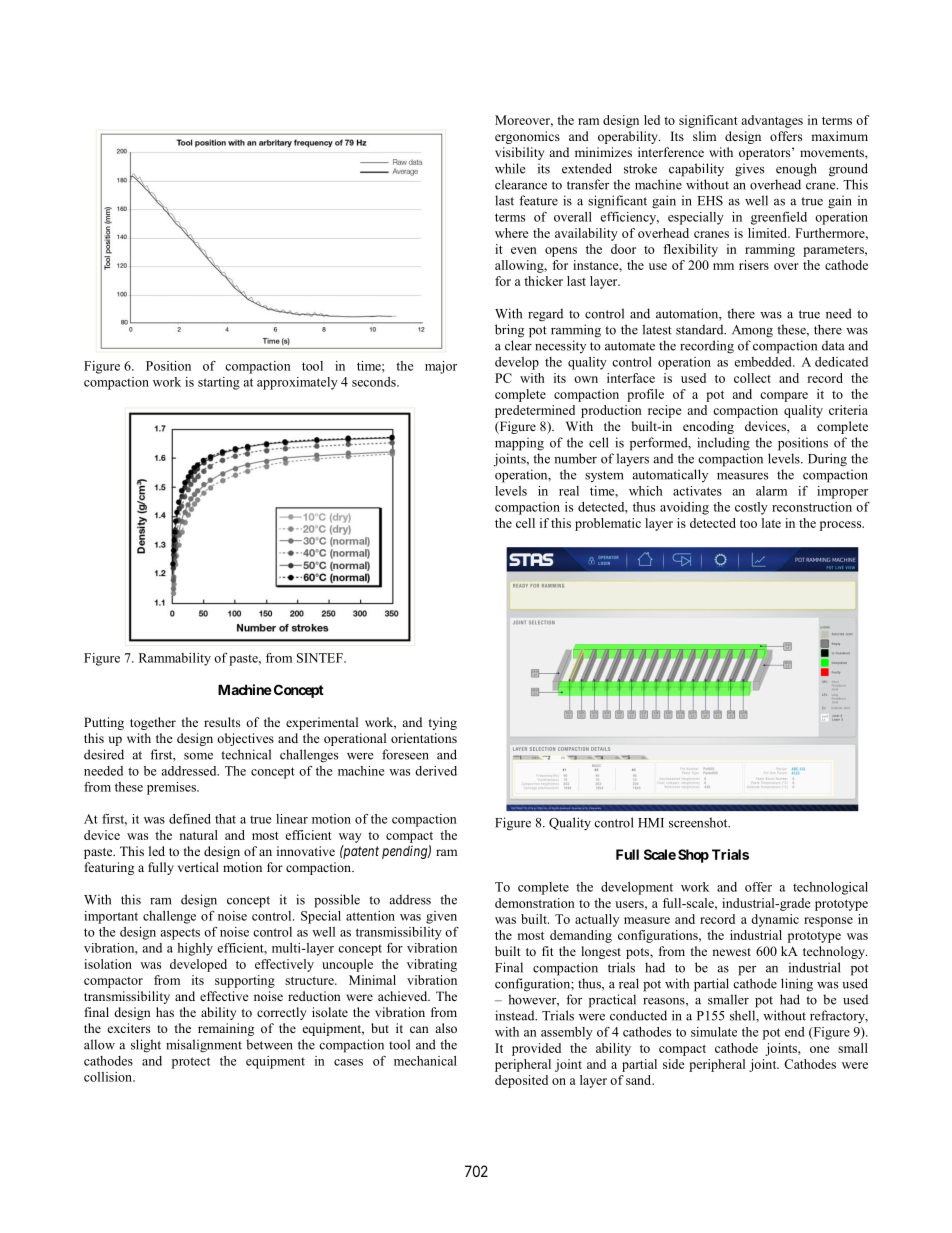  I want to click on misalignment, so click(204, 1046).
